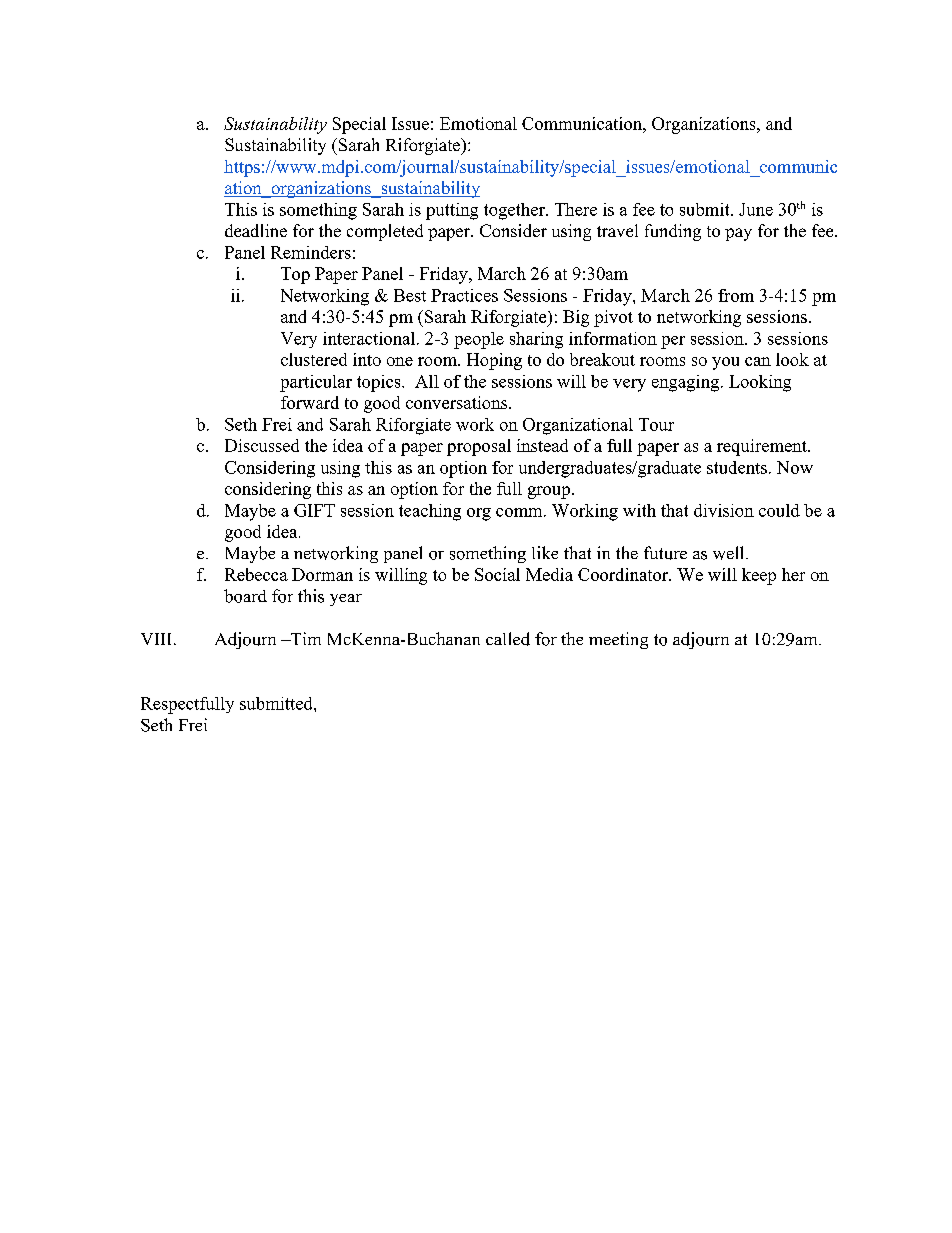 Image resolution: width=952 pixels, height=1233 pixels. What do you see at coordinates (256, 230) in the screenshot?
I see `deadline` at bounding box center [256, 230].
